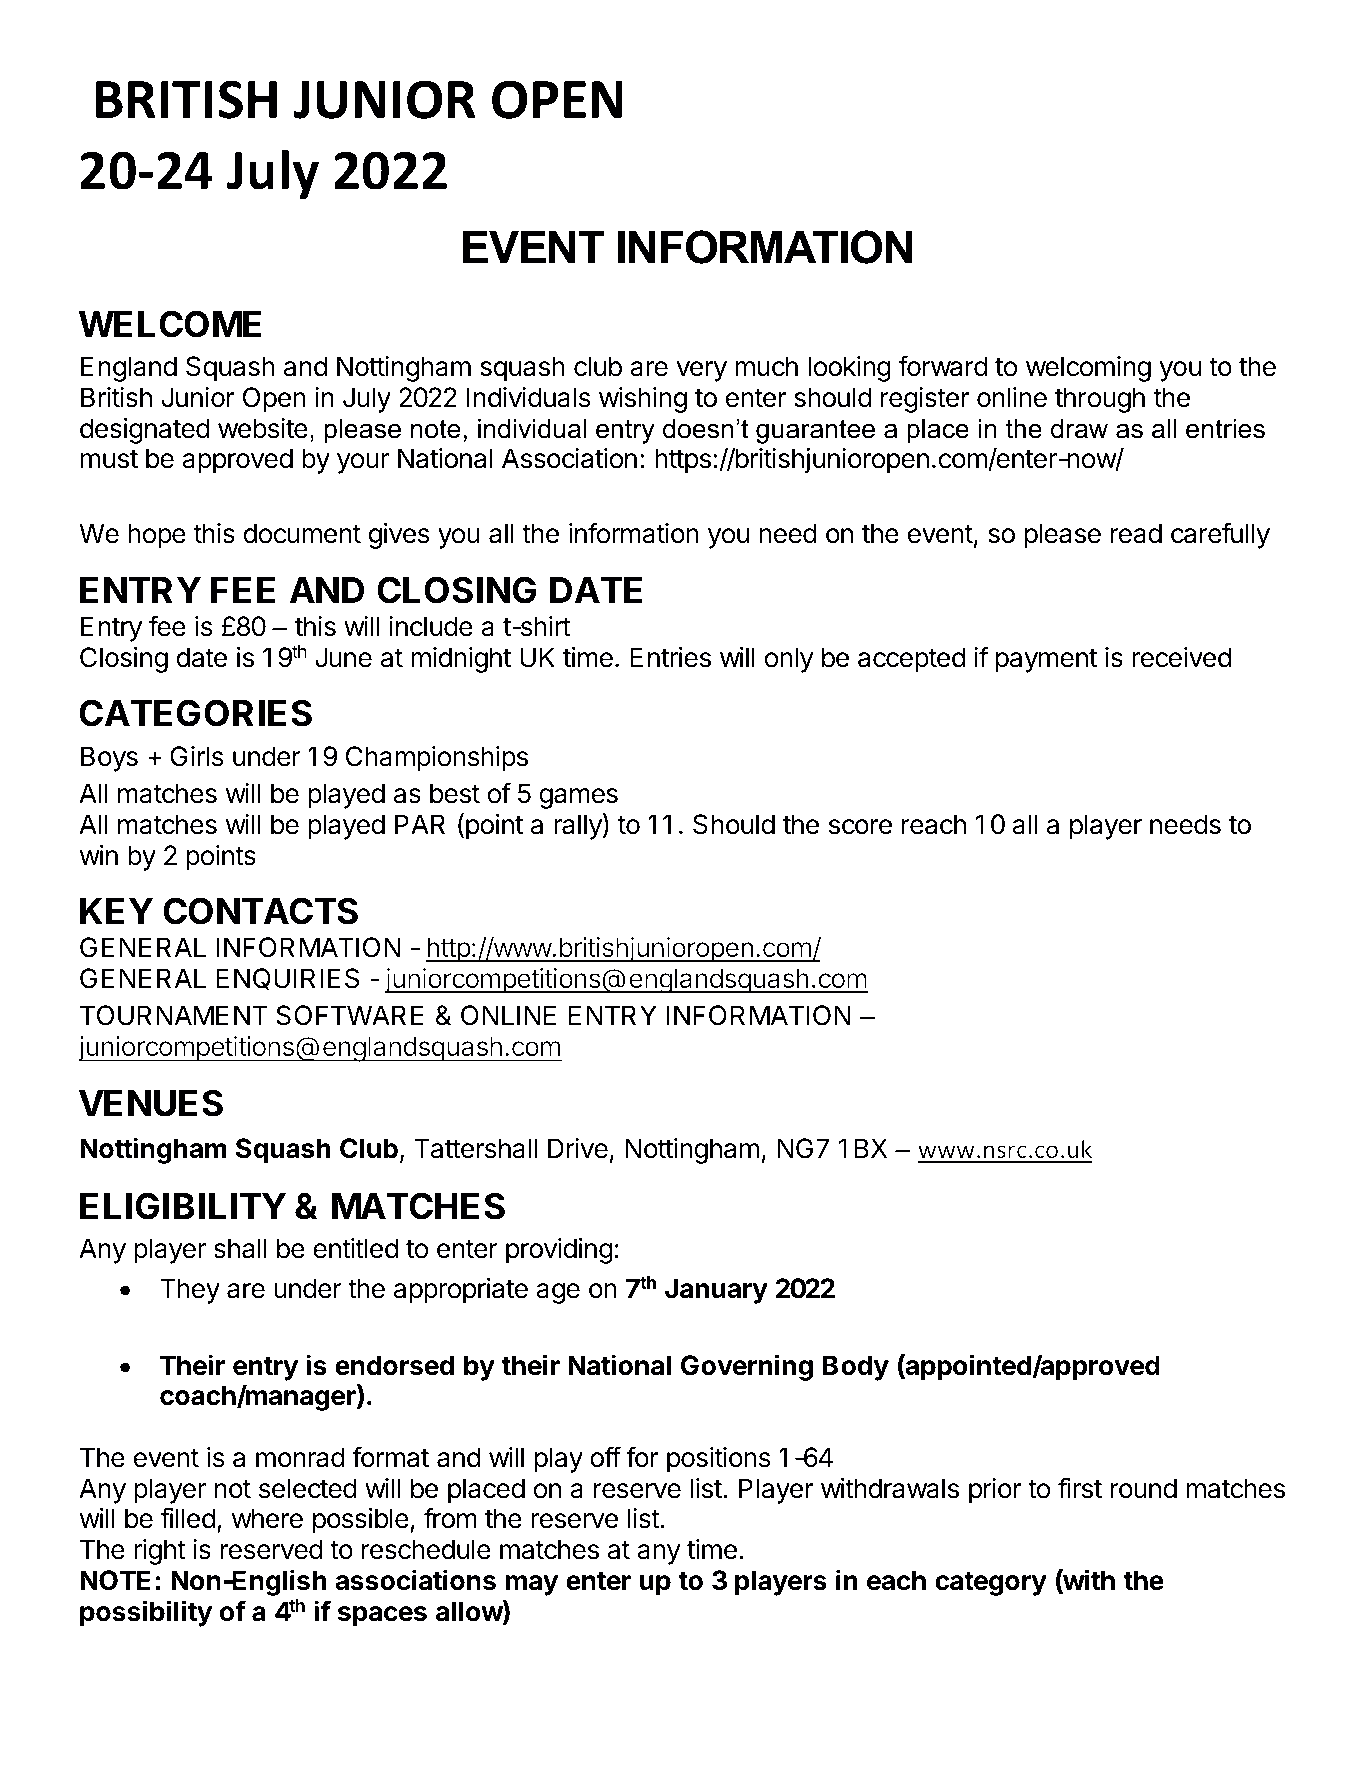  Describe the element at coordinates (1088, 369) in the image. I see `welcoming` at that location.
